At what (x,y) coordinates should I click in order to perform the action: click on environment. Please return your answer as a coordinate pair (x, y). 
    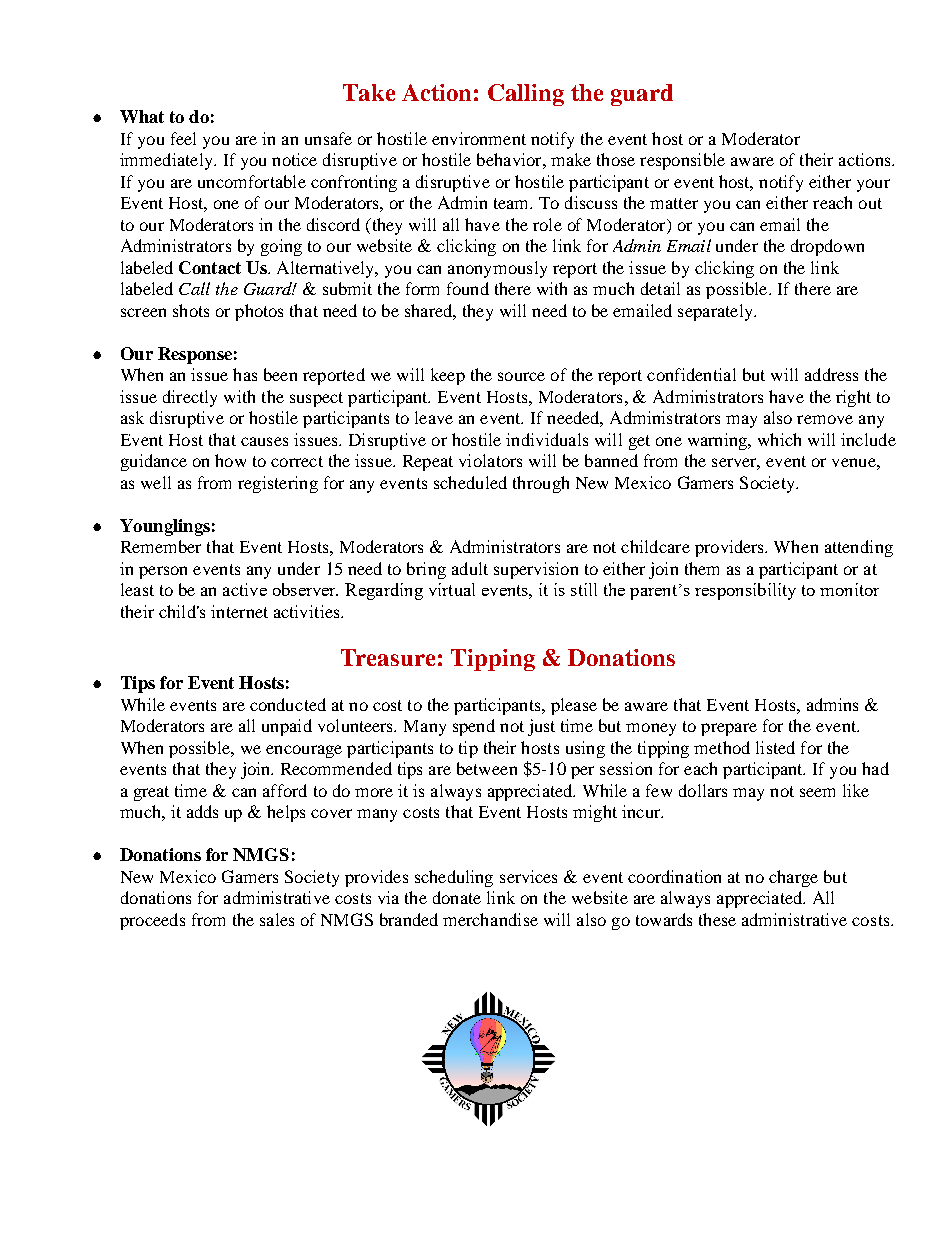
    Looking at the image, I should click on (479, 138).
